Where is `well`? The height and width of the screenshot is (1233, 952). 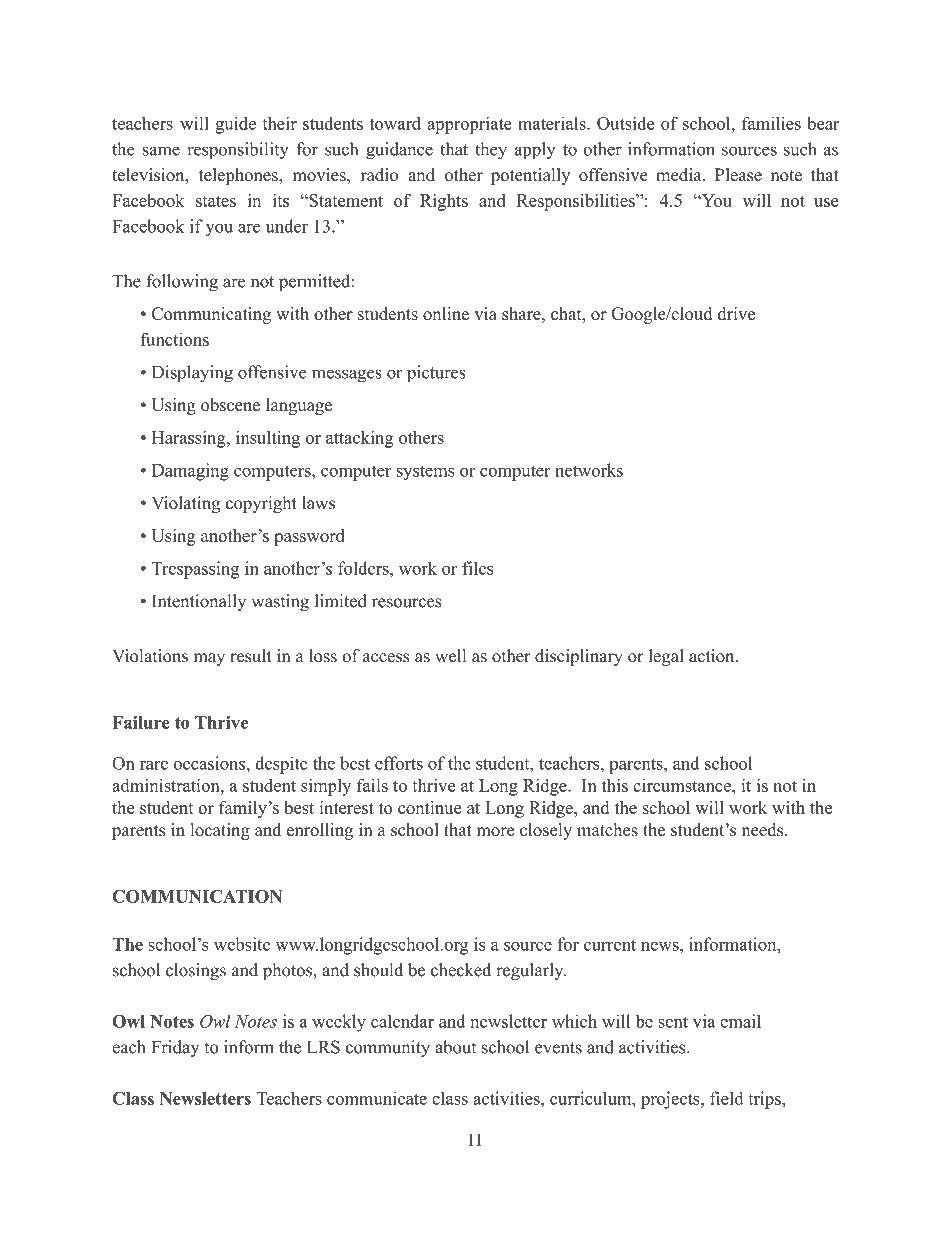 well is located at coordinates (450, 656).
